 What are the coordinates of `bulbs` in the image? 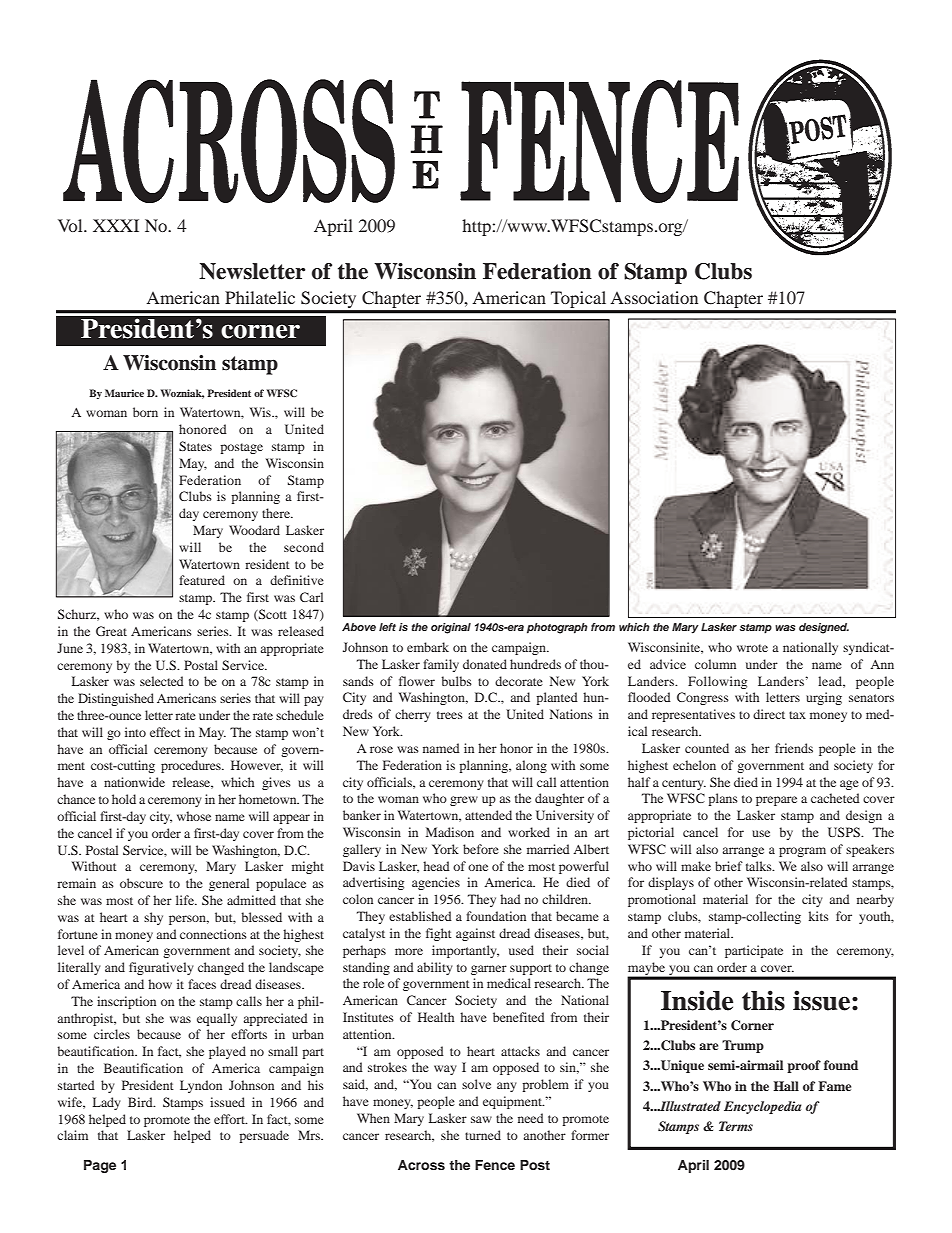 It's located at (456, 681).
